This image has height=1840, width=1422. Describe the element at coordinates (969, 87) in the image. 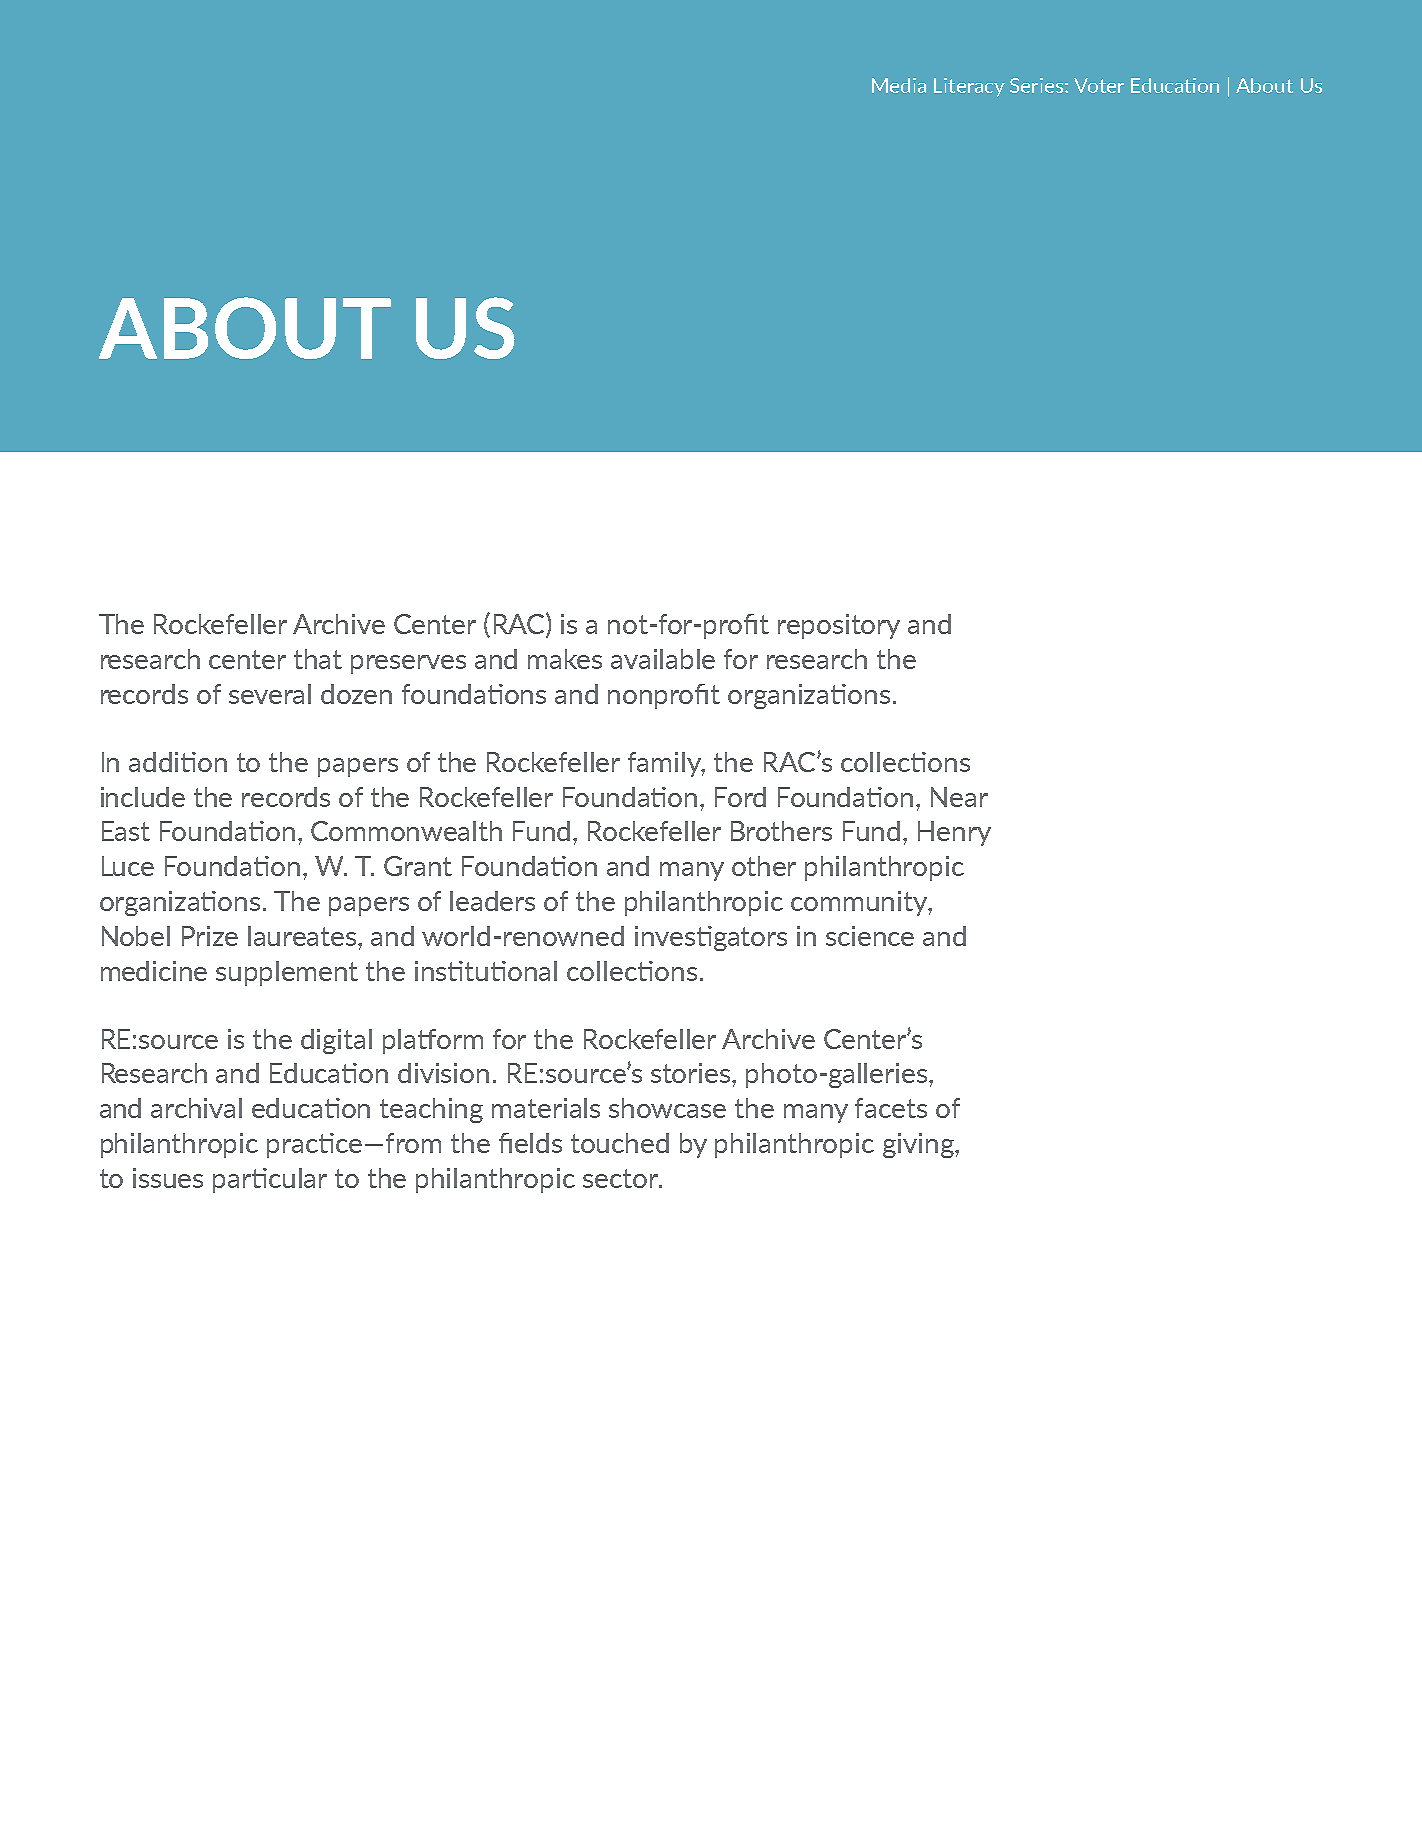

I see `Literacy` at that location.
